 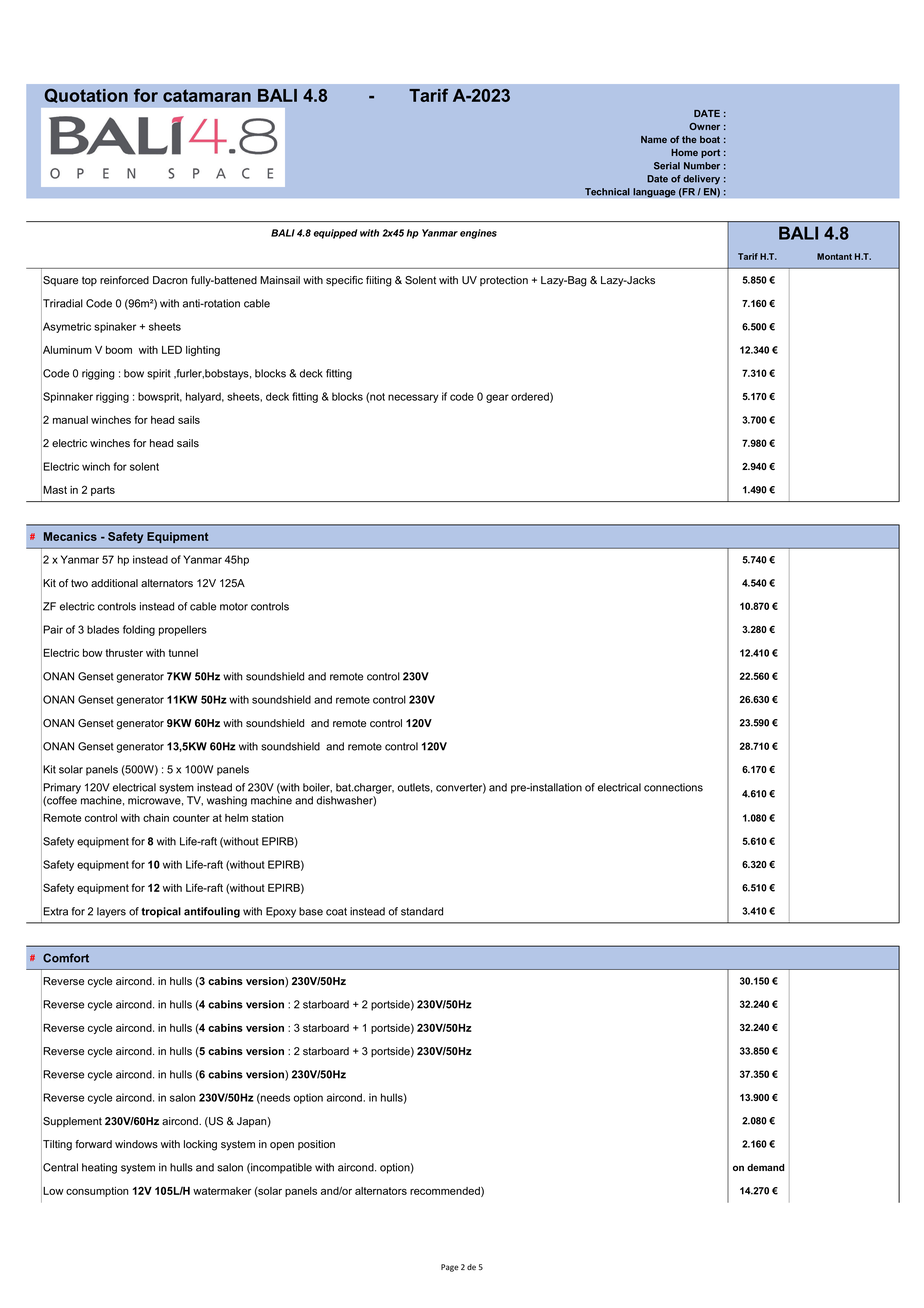 I want to click on necessary, so click(x=413, y=398).
